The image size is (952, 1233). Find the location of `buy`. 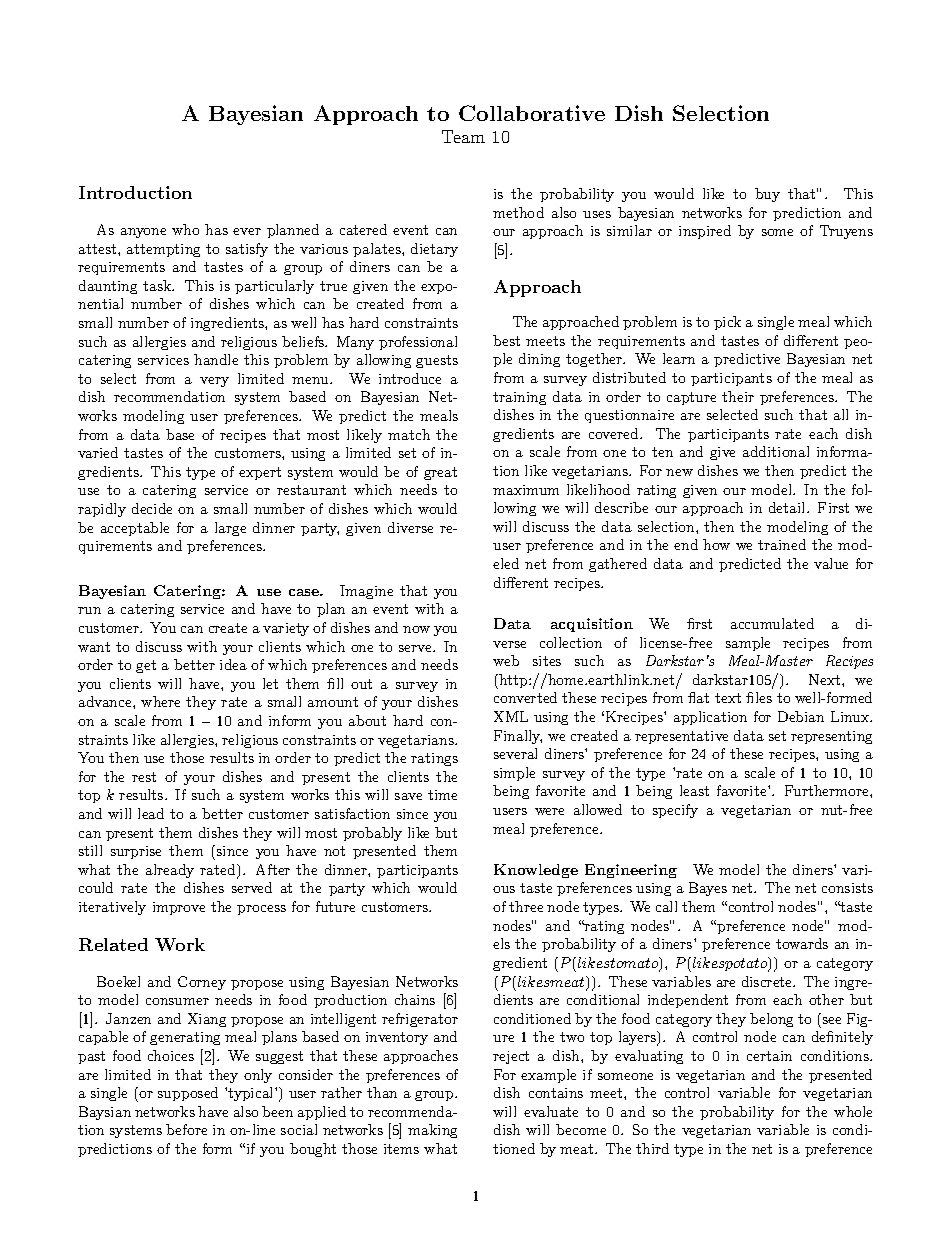

buy is located at coordinates (767, 195).
